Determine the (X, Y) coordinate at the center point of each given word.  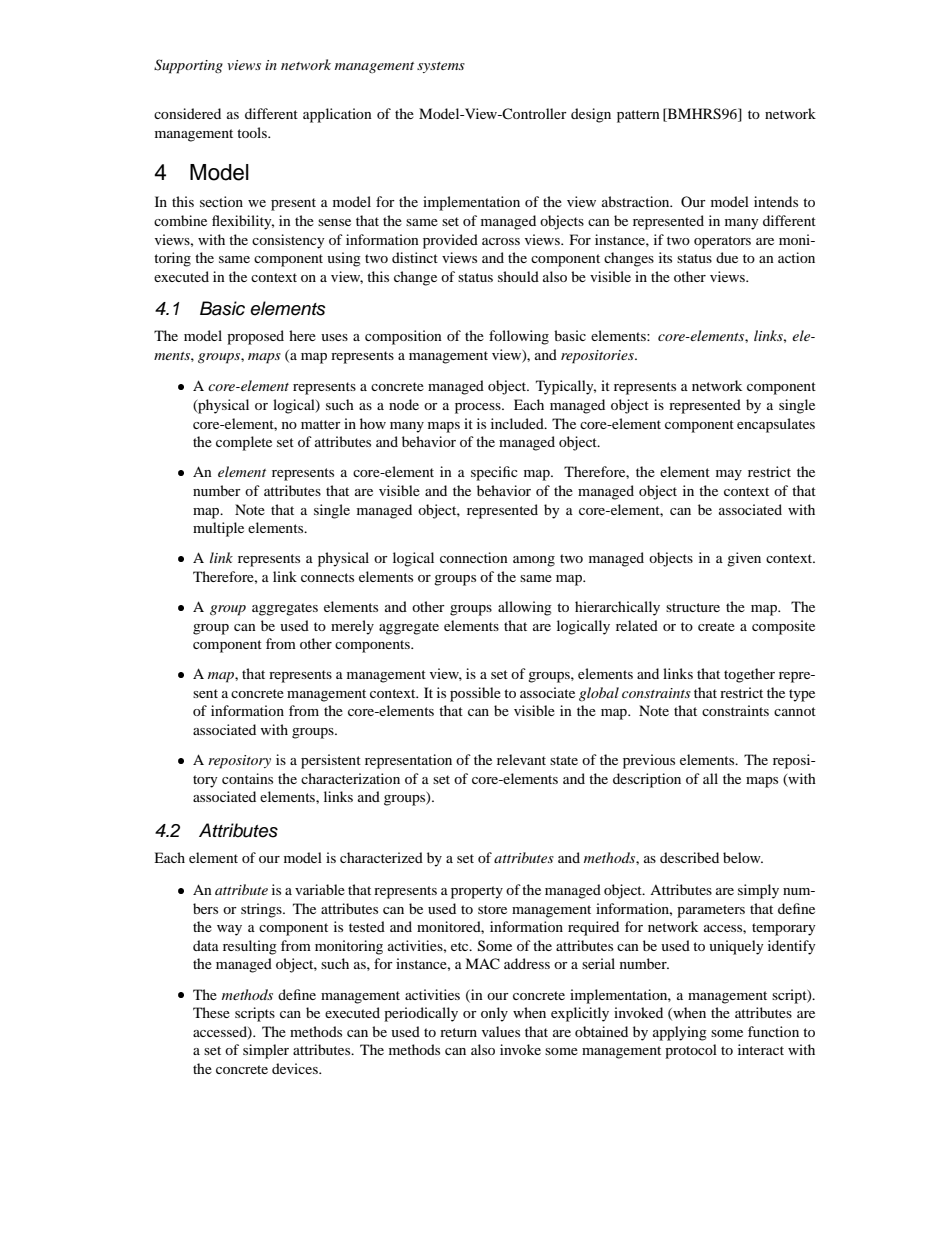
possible (475, 694)
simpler (266, 1051)
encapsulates (776, 425)
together (749, 675)
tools (253, 132)
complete (244, 443)
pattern (638, 116)
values (501, 1031)
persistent (331, 761)
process (479, 408)
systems (441, 67)
